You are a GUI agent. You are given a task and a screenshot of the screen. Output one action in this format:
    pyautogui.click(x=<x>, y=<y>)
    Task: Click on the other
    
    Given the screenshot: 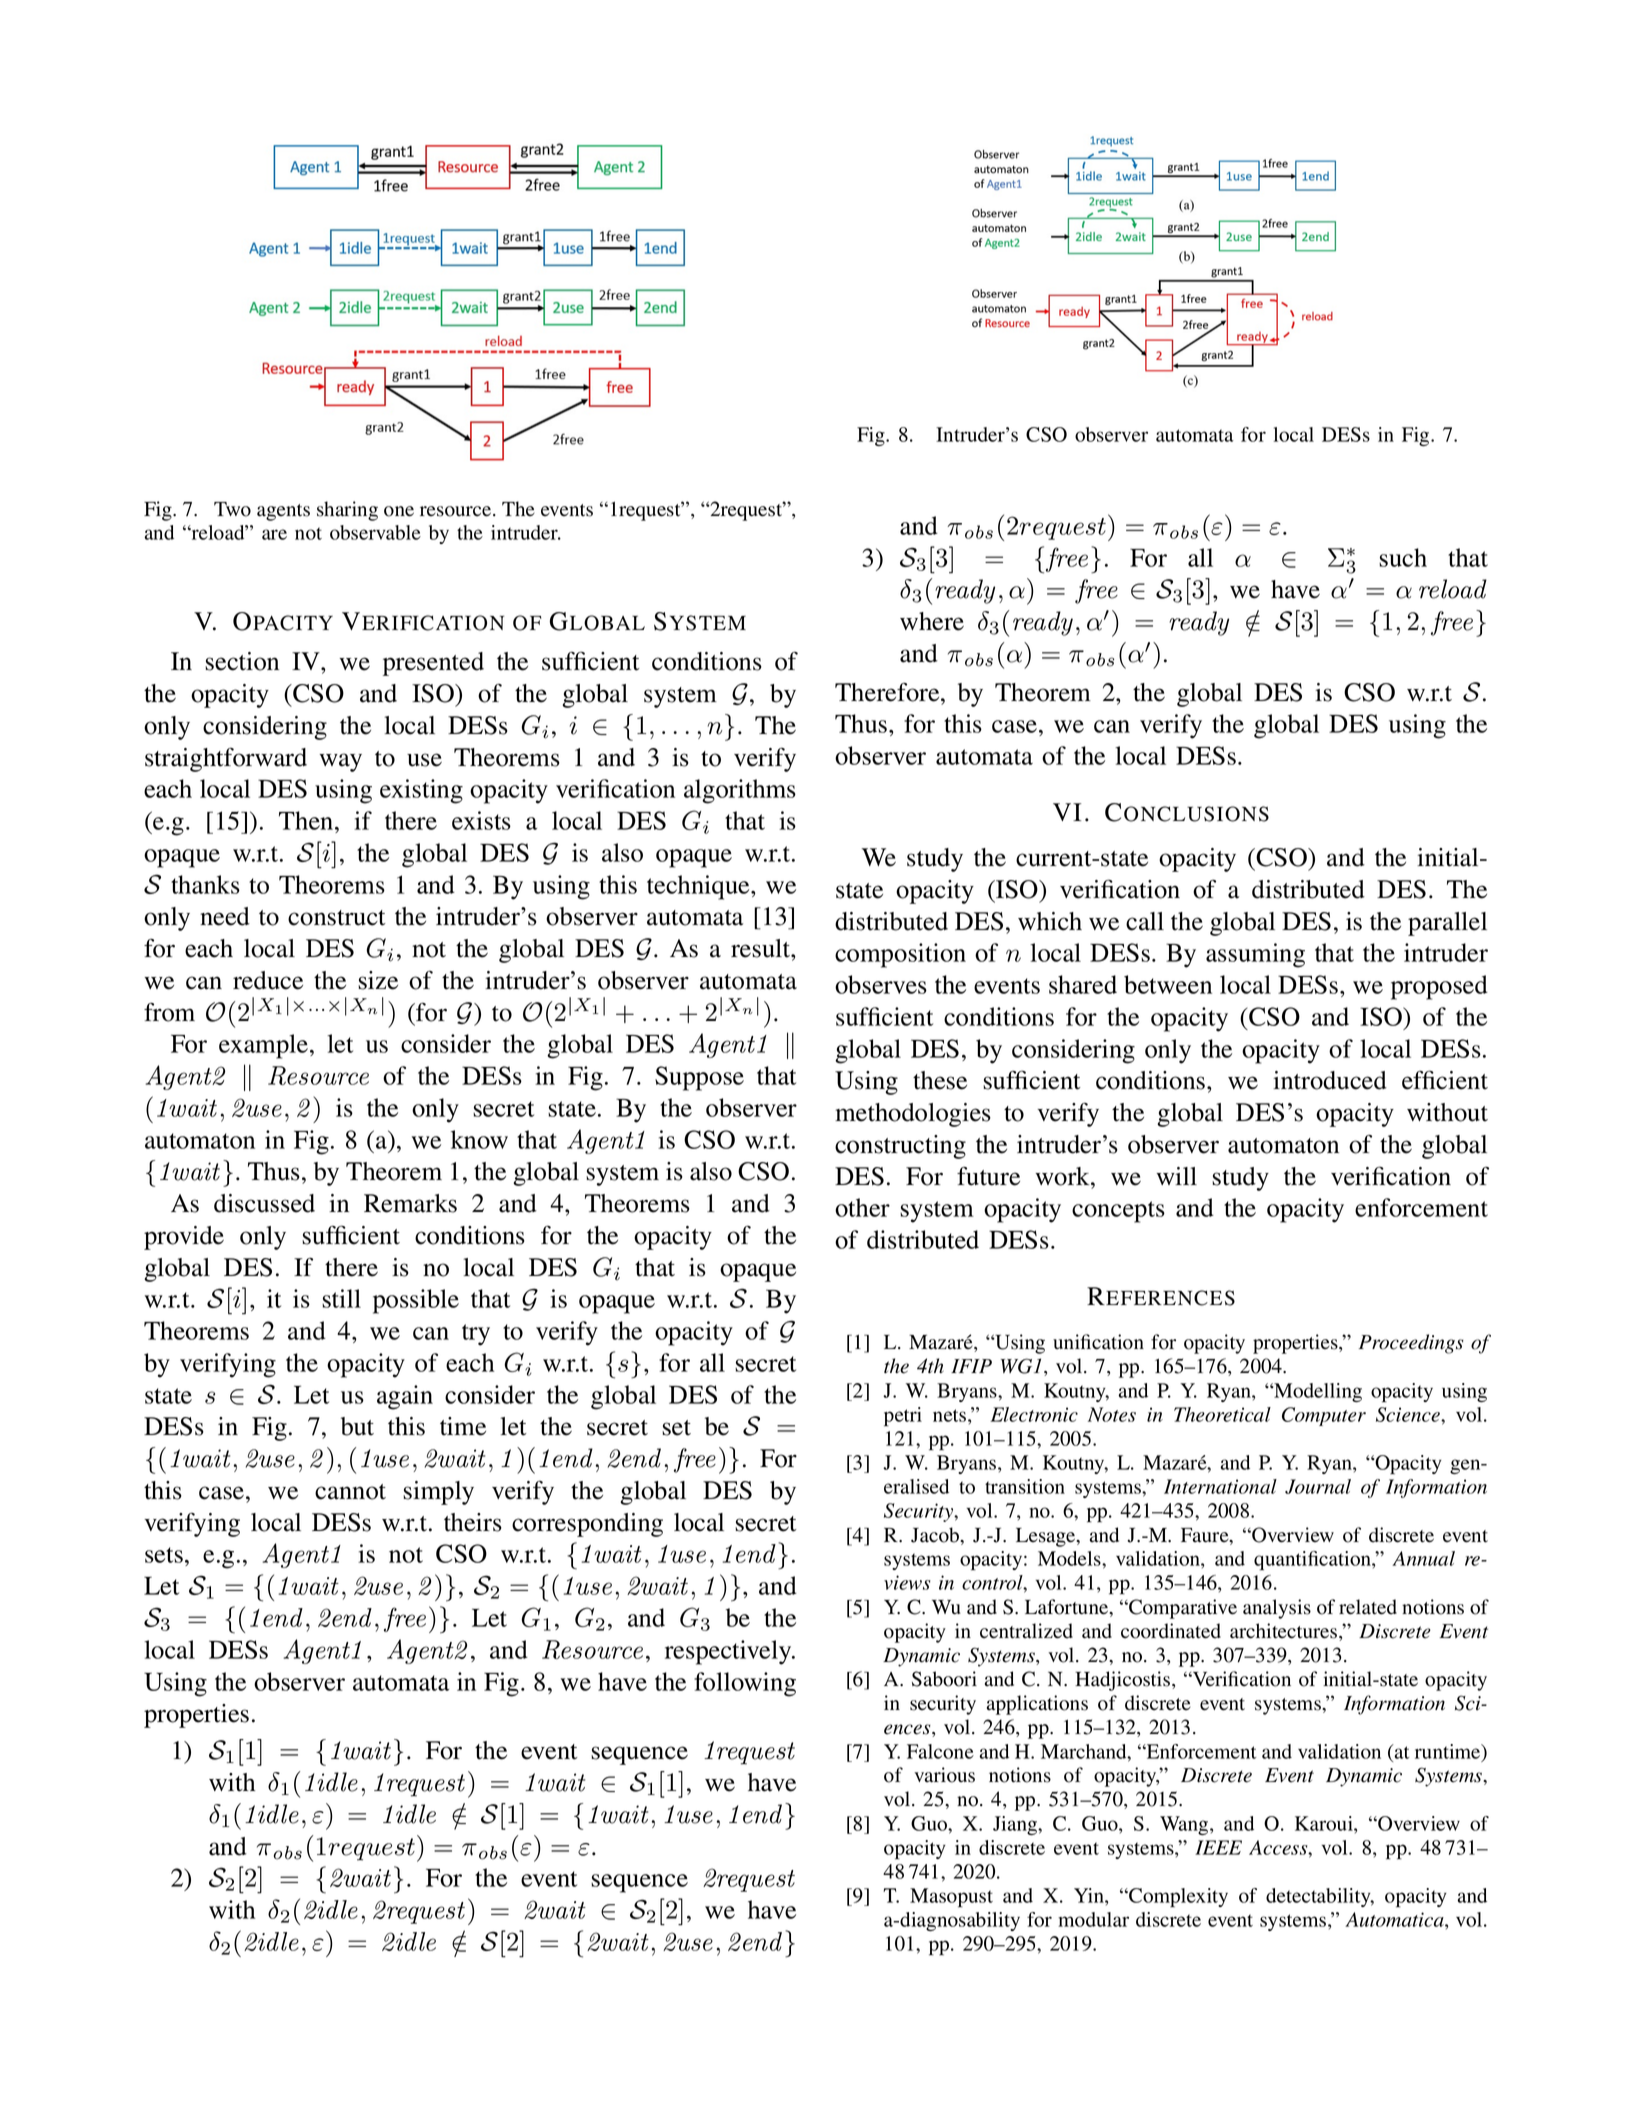 What is the action you would take?
    pyautogui.click(x=862, y=1207)
